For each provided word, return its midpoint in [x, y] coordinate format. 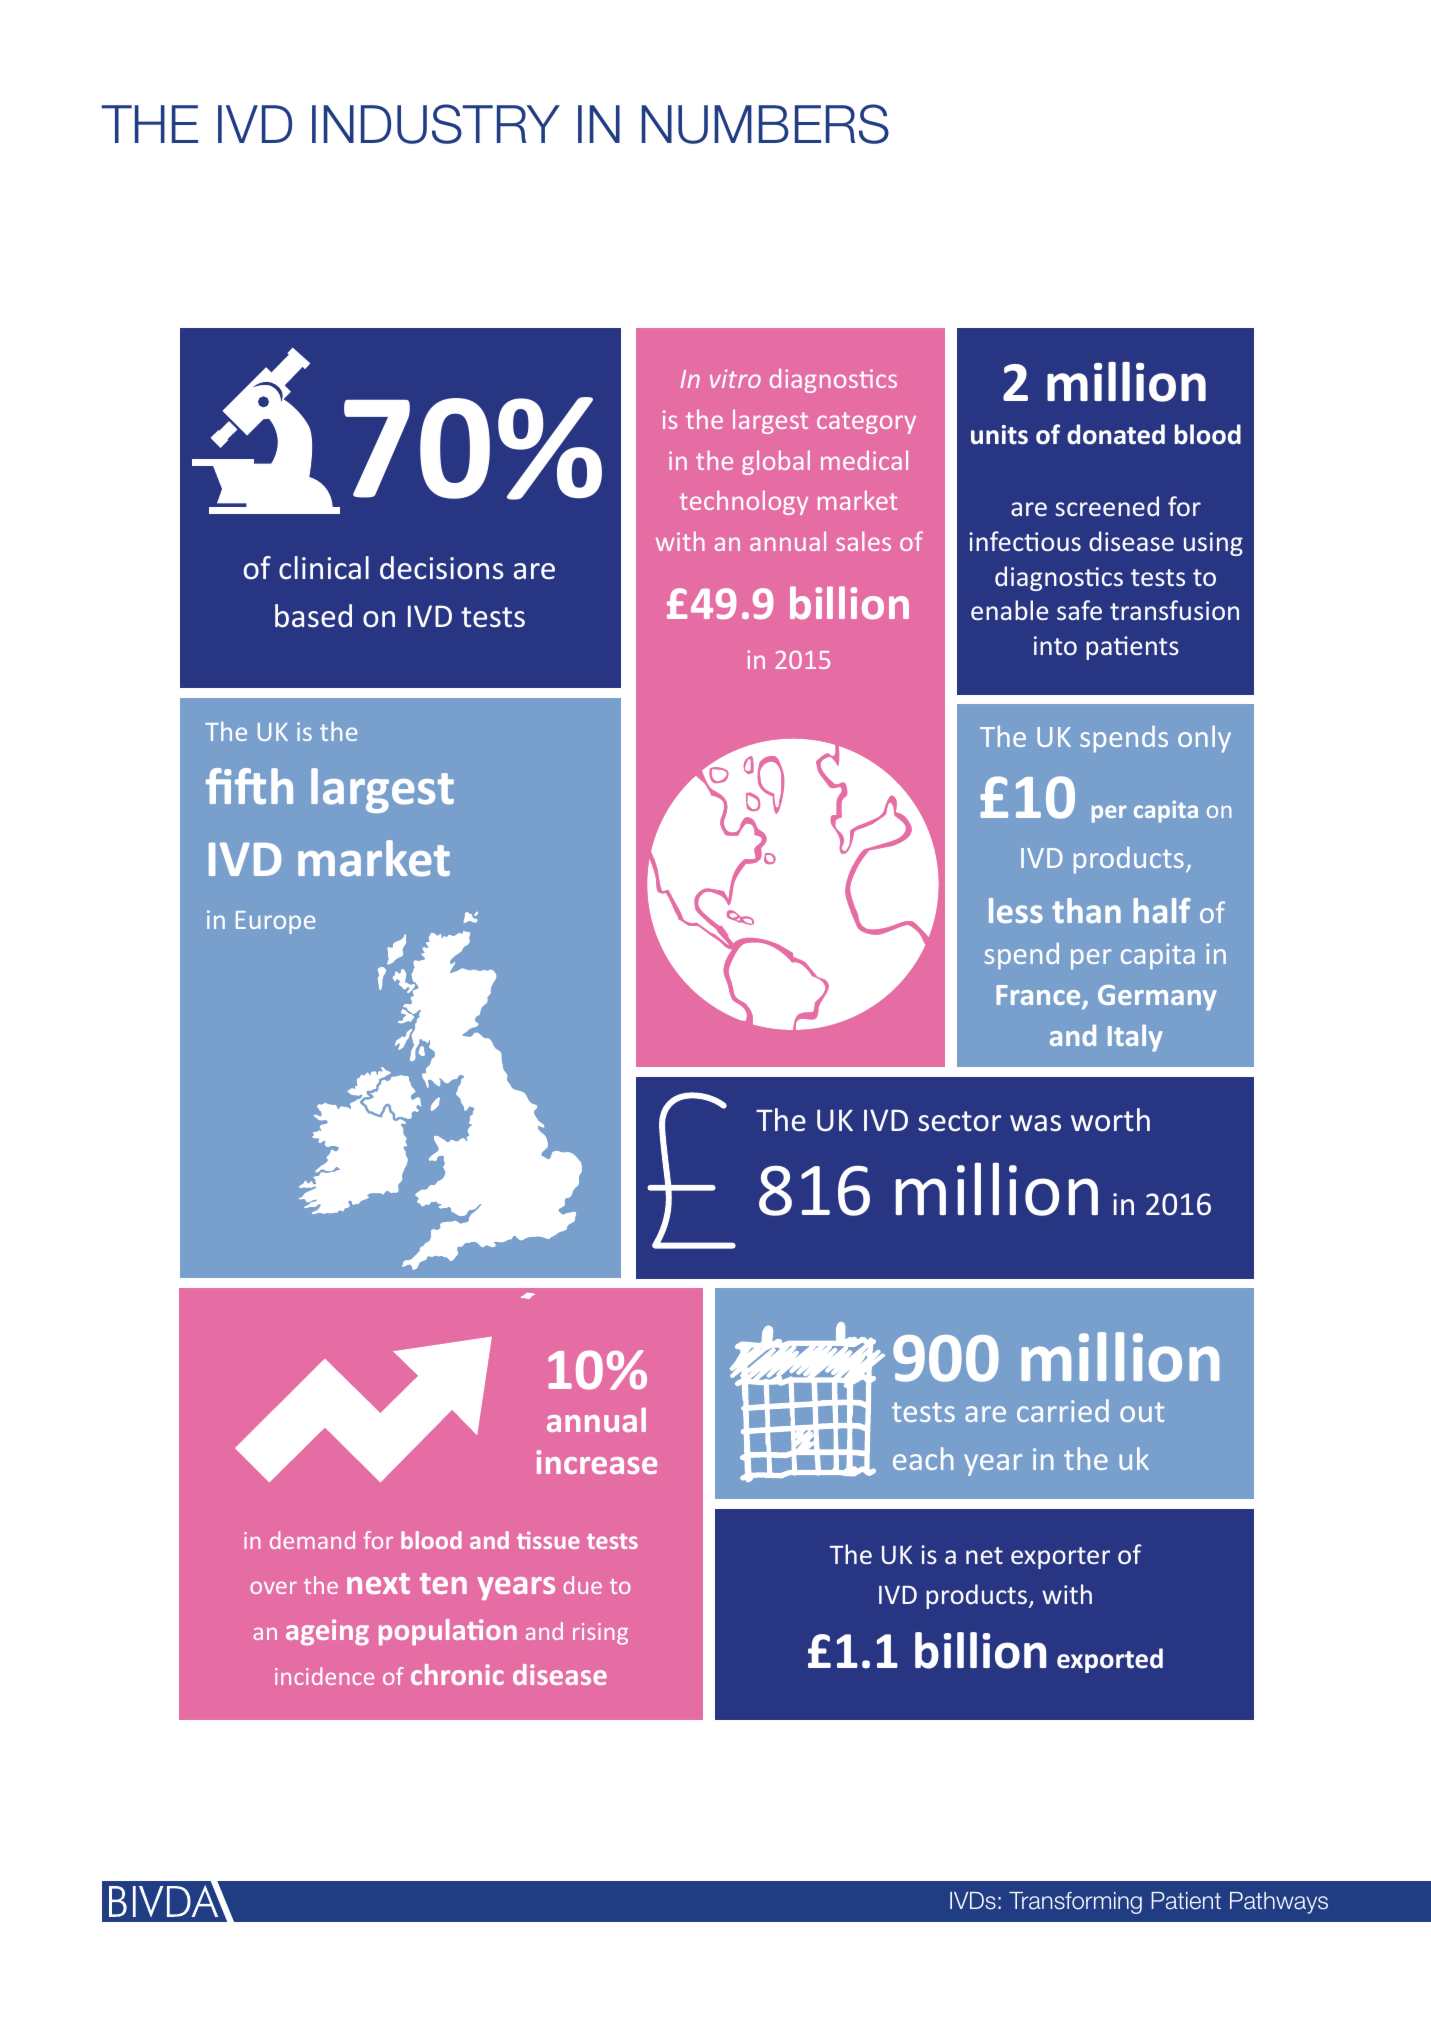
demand [312, 1540]
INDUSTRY [436, 124]
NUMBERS [765, 124]
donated [1116, 434]
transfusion [1174, 610]
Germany [1157, 998]
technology [744, 502]
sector [959, 1121]
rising [600, 1634]
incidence [324, 1676]
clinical [324, 568]
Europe [275, 922]
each [923, 1458]
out [1142, 1412]
